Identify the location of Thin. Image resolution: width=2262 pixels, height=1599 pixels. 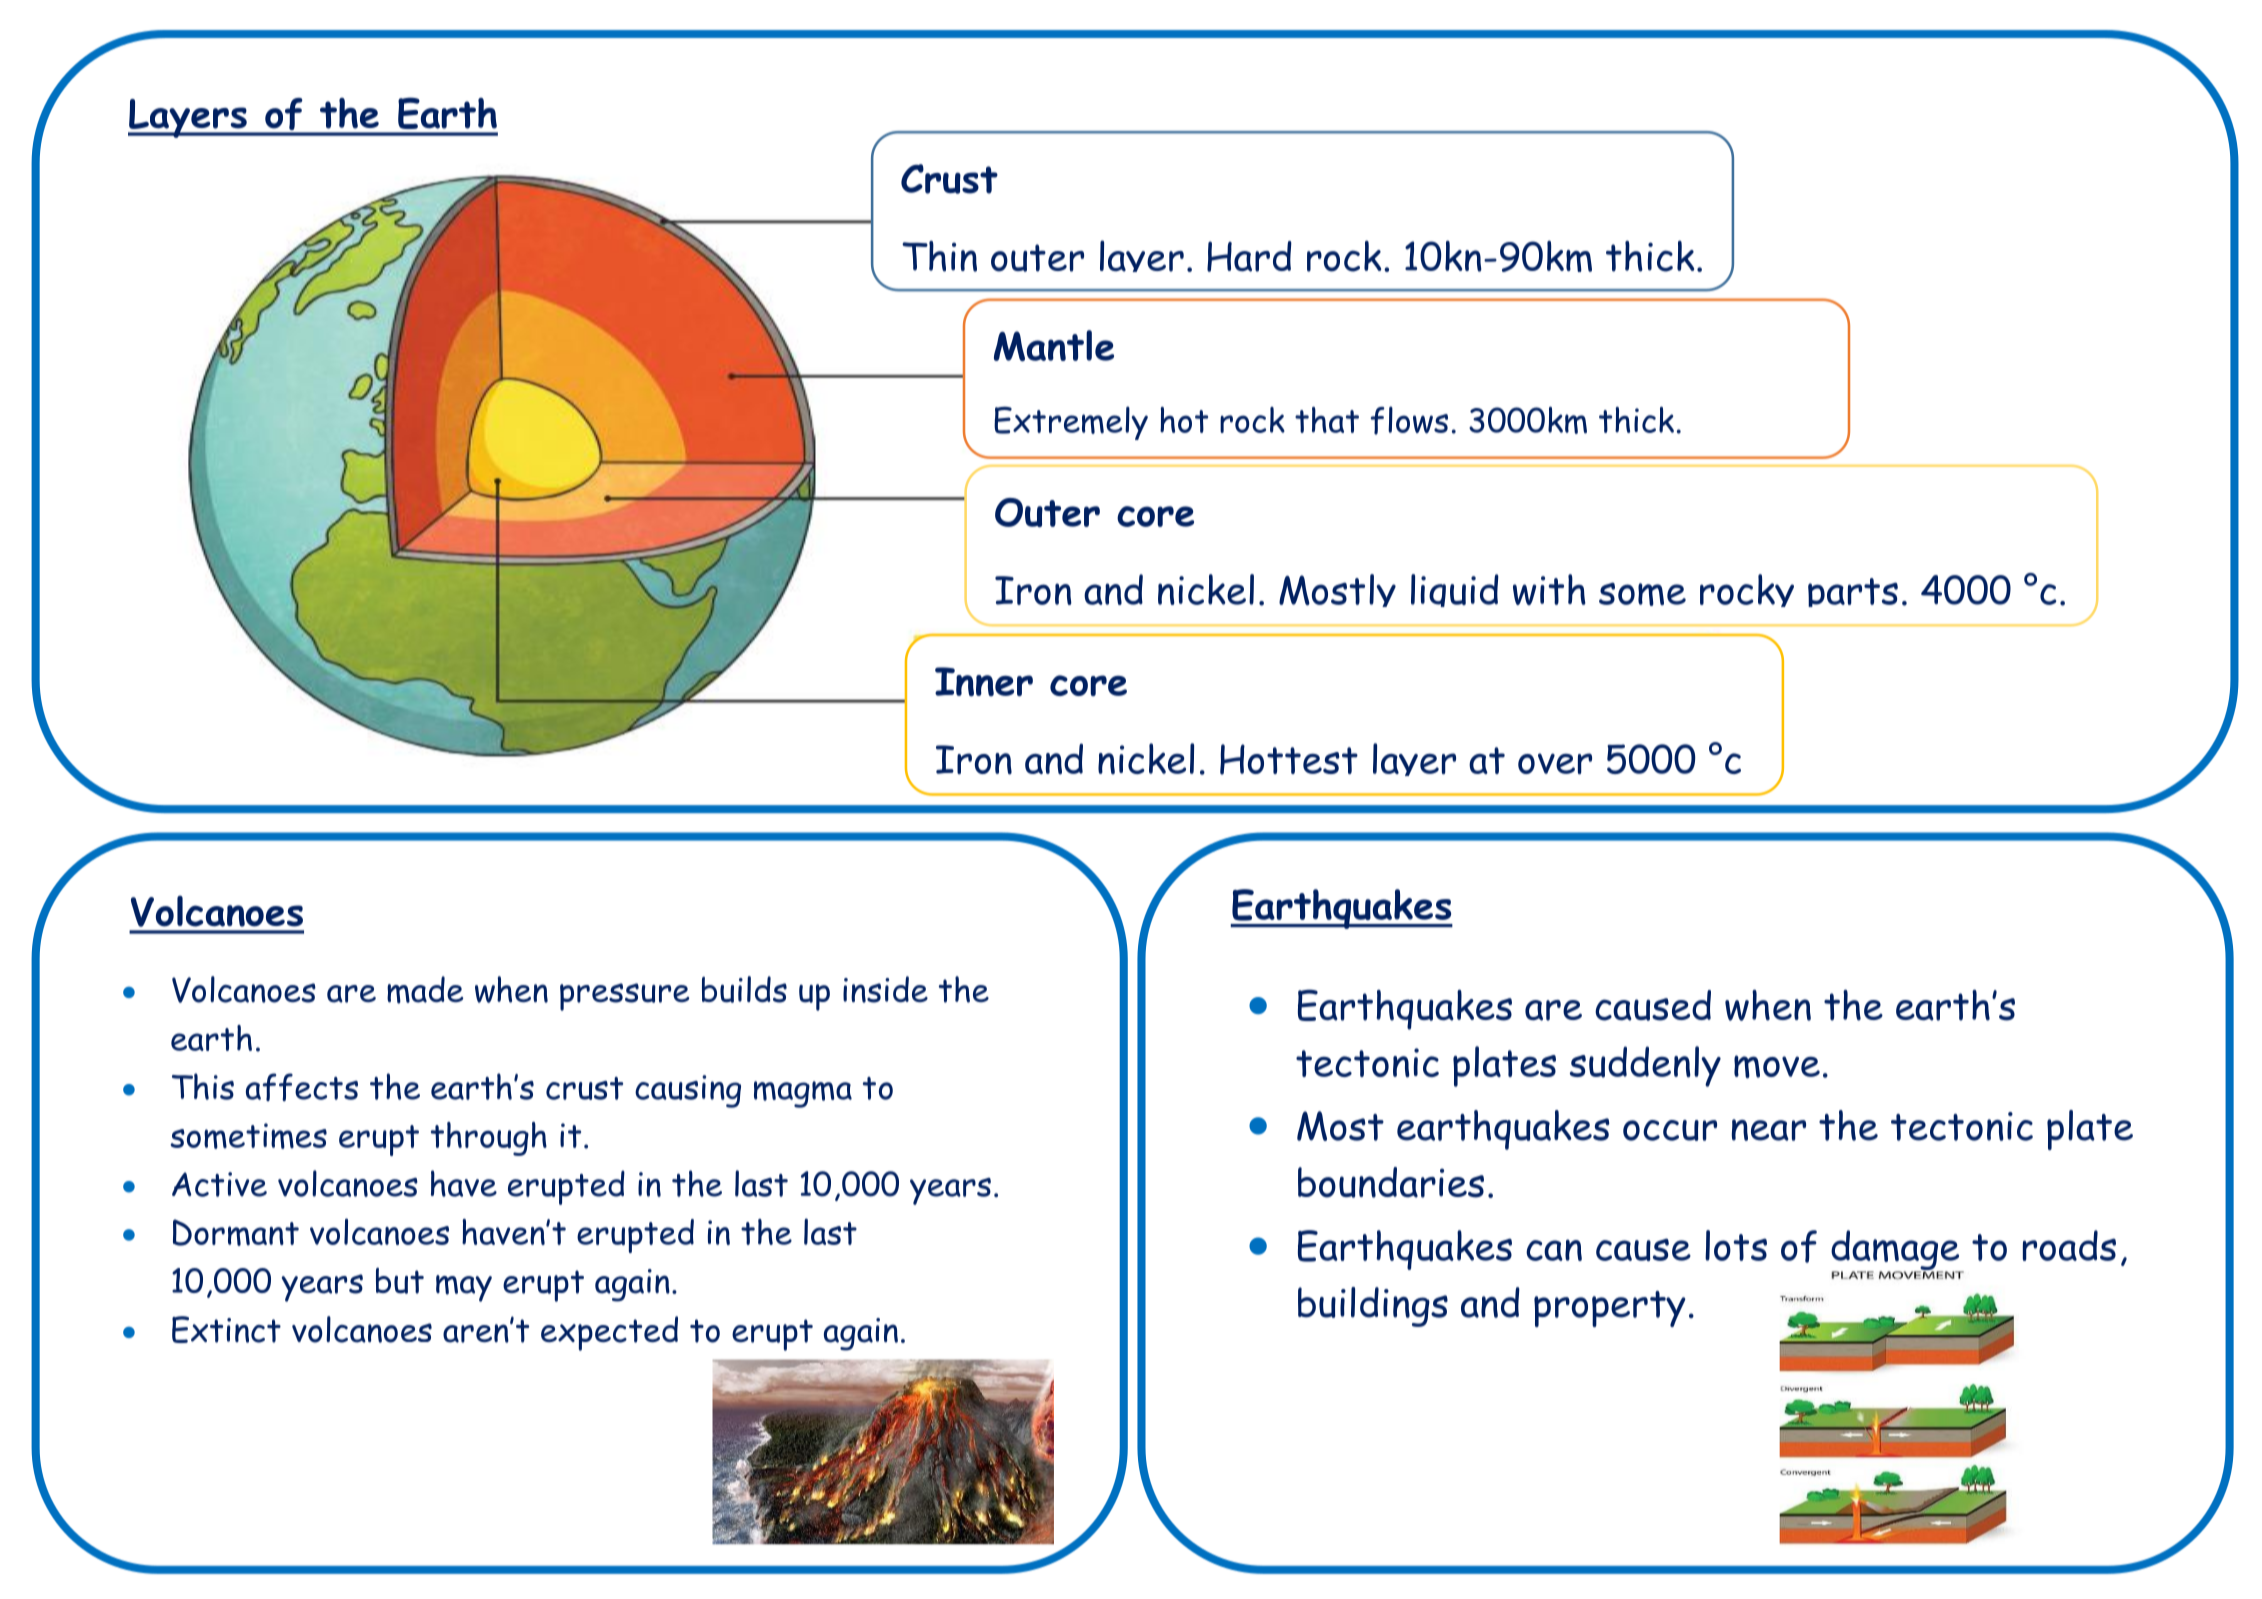
(939, 256).
